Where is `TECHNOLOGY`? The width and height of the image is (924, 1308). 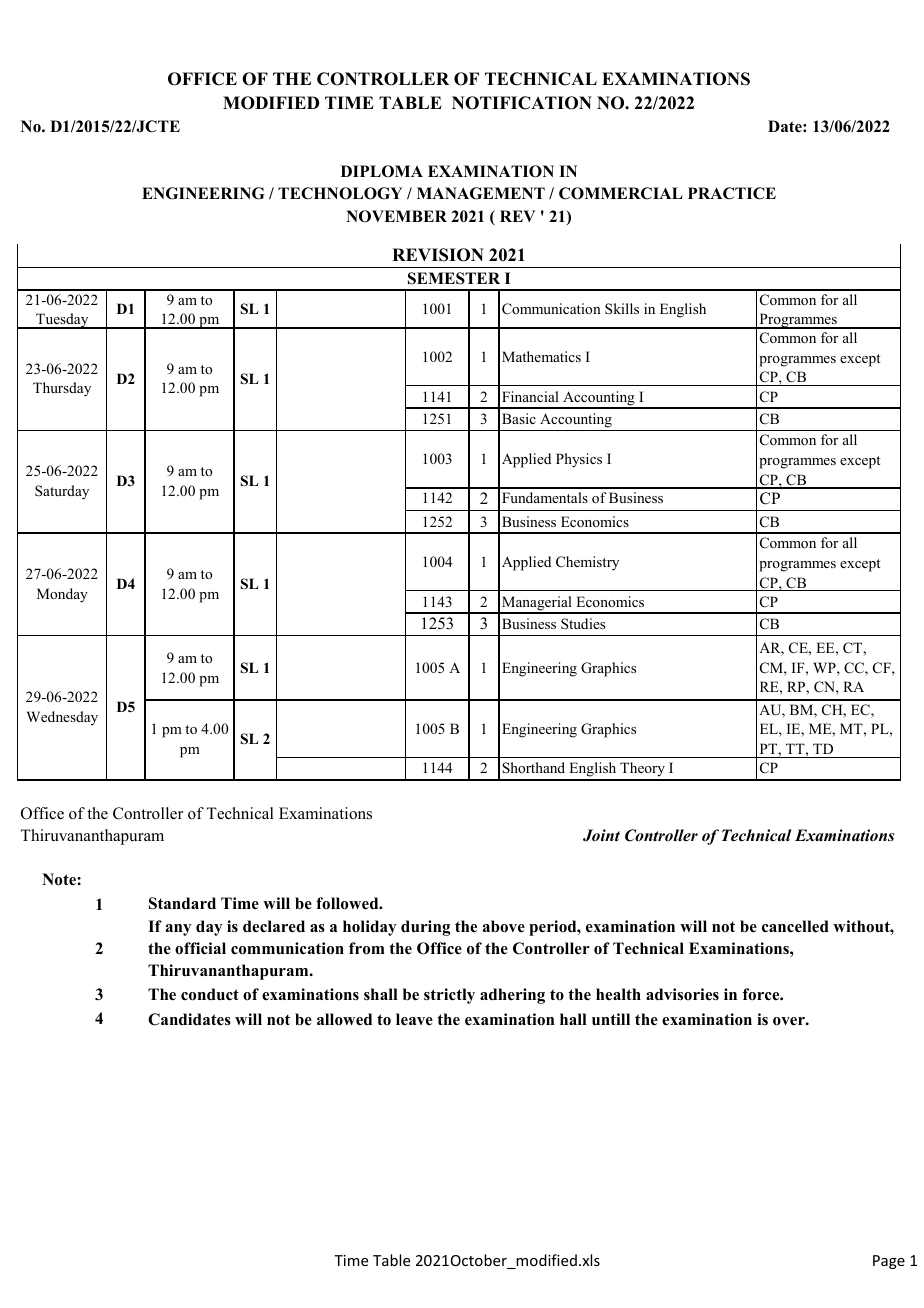
TECHNOLOGY is located at coordinates (340, 193).
